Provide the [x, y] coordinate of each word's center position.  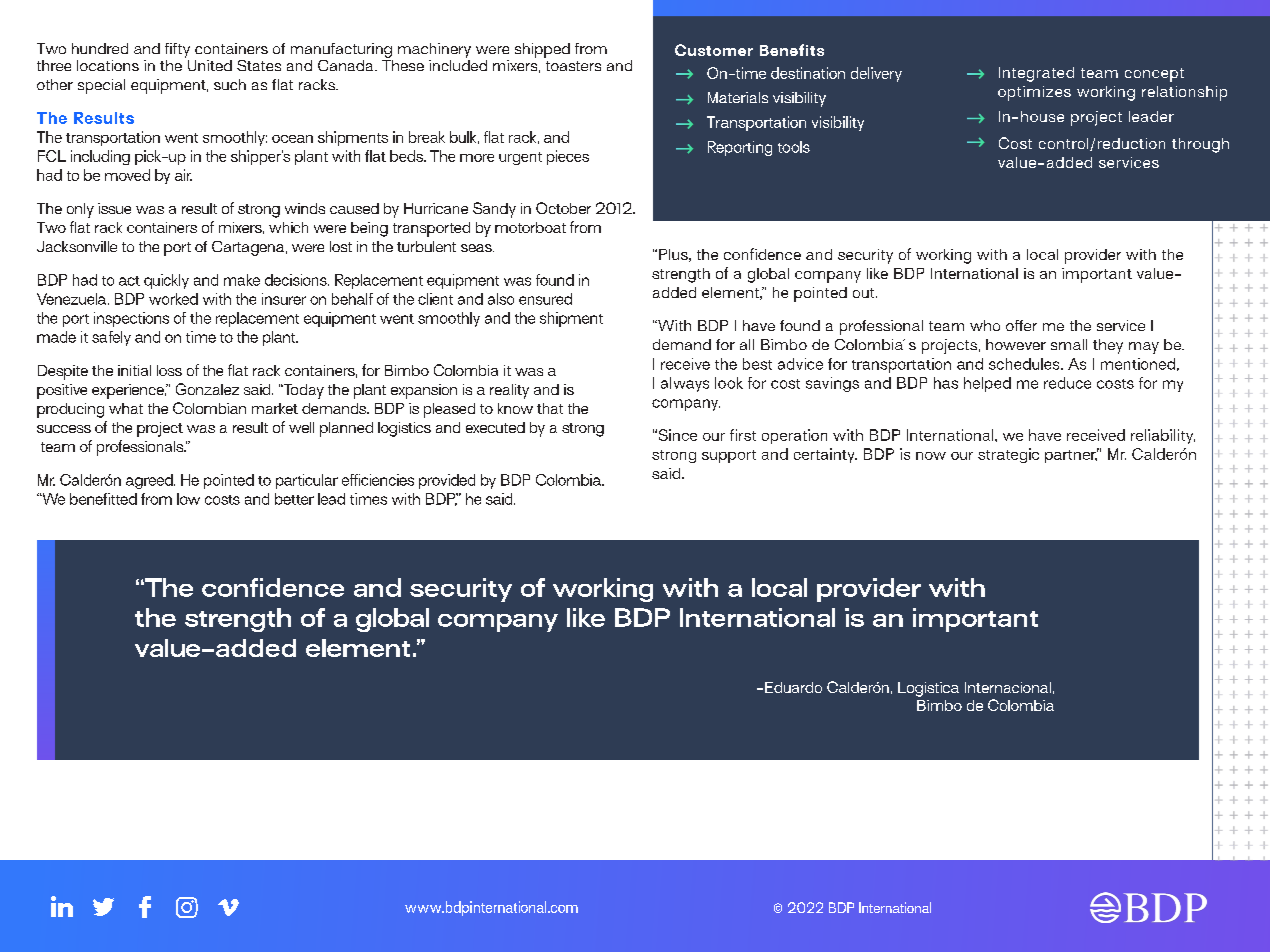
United [208, 64]
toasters [573, 66]
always [685, 384]
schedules [1025, 364]
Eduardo [793, 687]
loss [169, 370]
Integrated [1036, 74]
